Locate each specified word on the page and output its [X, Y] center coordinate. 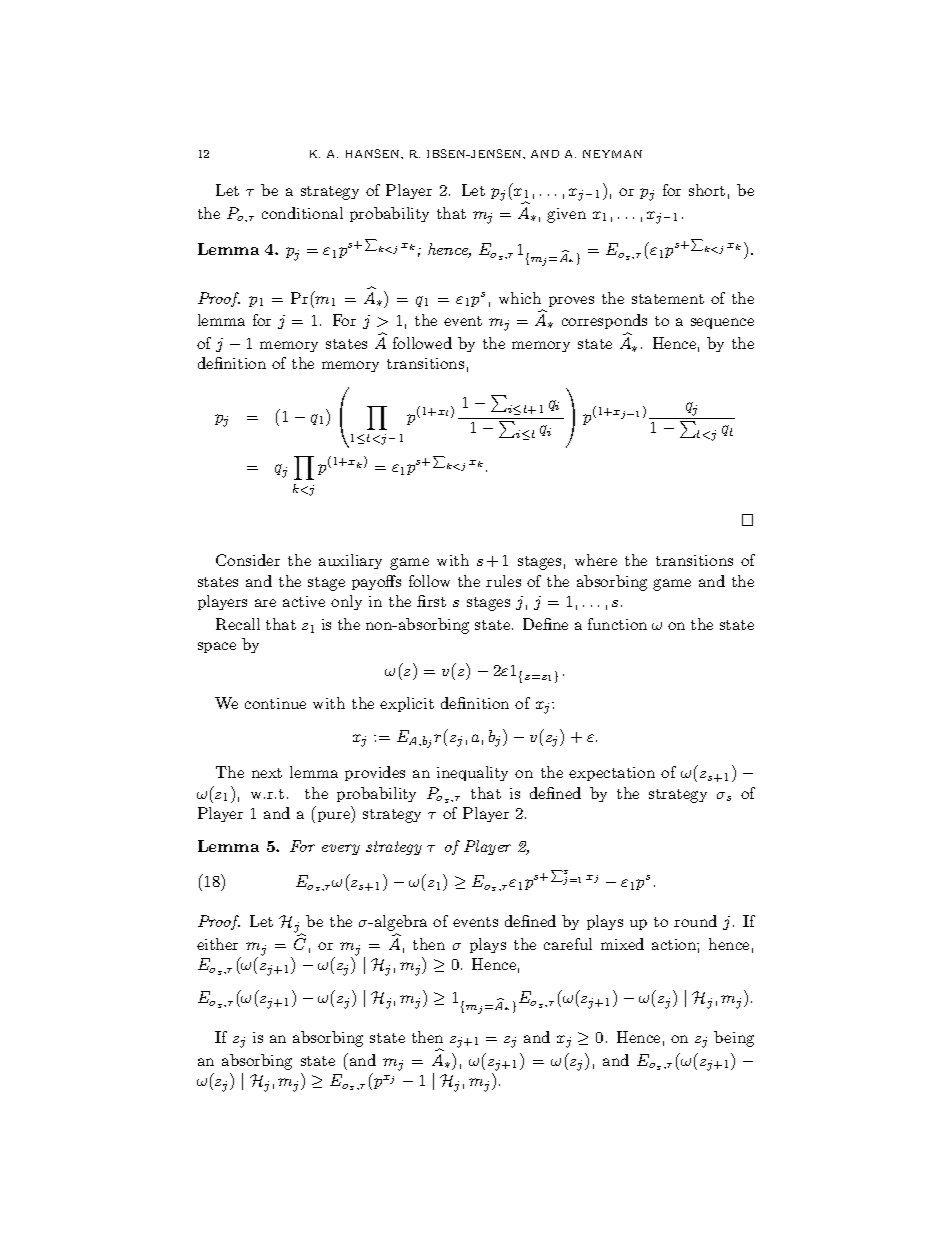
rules [503, 581]
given [566, 215]
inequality [472, 773]
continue [275, 703]
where [596, 560]
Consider [248, 560]
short [707, 190]
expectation [612, 774]
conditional [302, 213]
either [217, 944]
